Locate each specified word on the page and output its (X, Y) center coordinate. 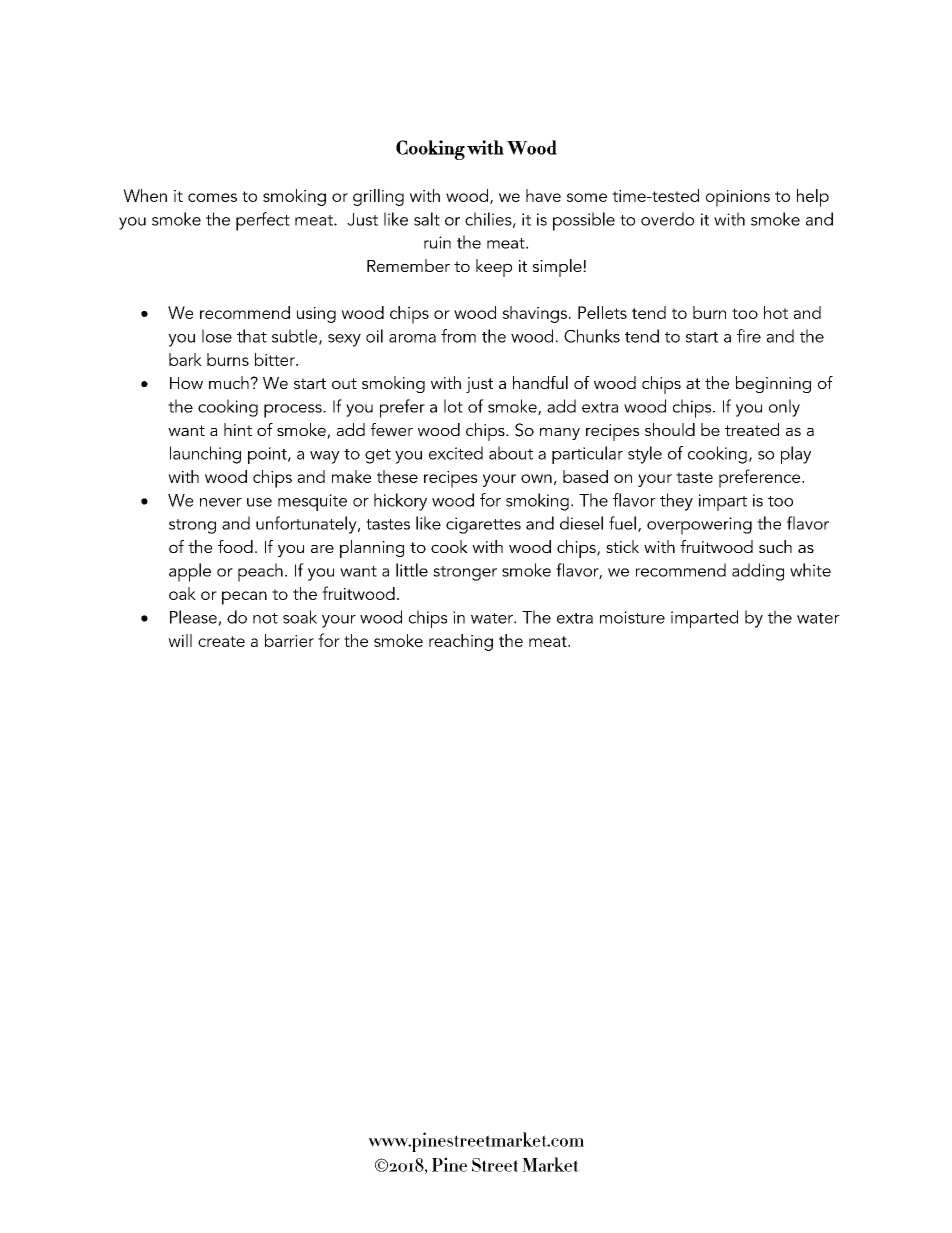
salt (427, 219)
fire (749, 336)
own (536, 478)
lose (217, 336)
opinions (738, 198)
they (676, 502)
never (221, 502)
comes (212, 197)
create (221, 641)
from (458, 336)
